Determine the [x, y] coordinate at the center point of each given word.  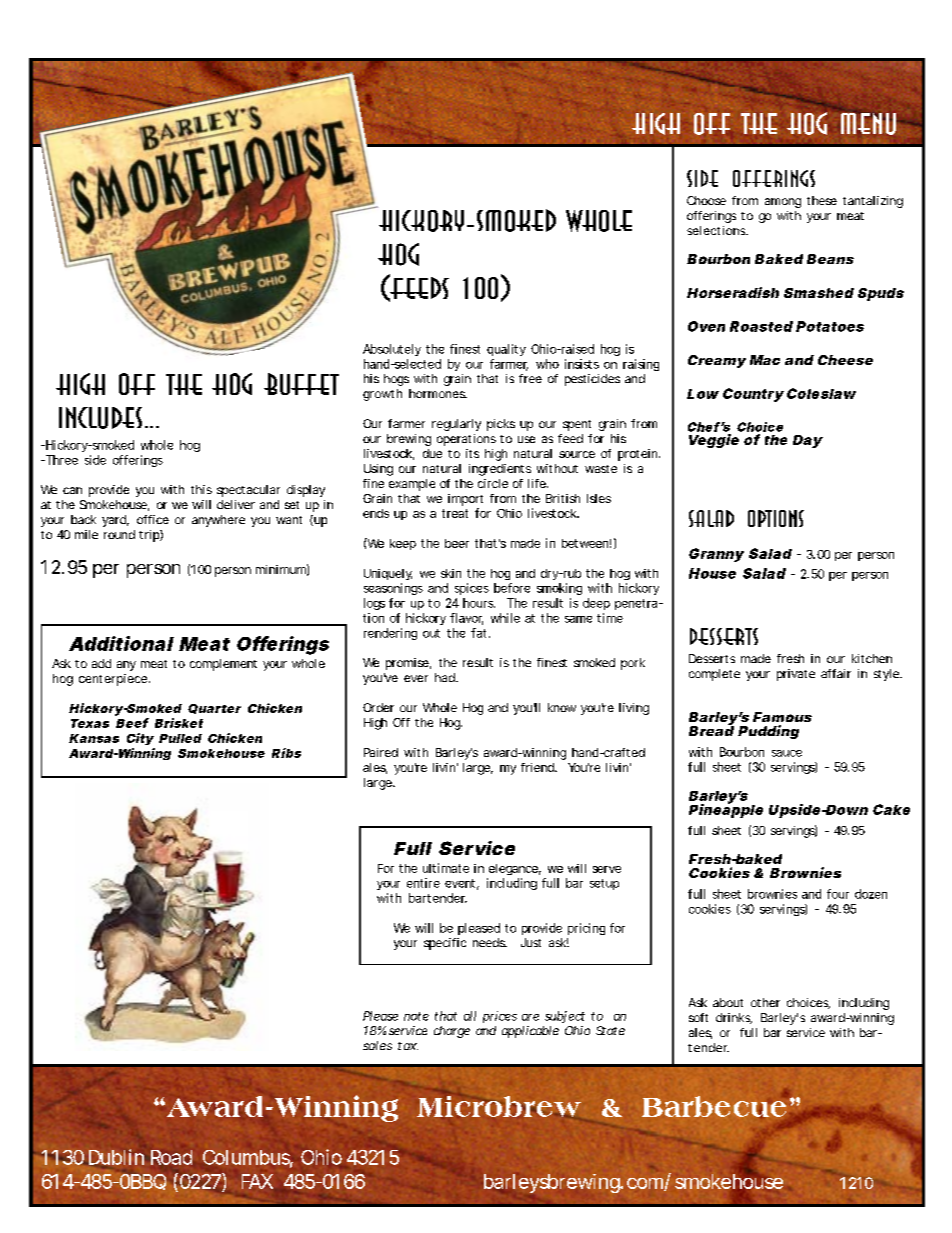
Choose [706, 200]
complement [223, 665]
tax [407, 1046]
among [783, 203]
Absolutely [392, 350]
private [796, 675]
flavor [466, 619]
